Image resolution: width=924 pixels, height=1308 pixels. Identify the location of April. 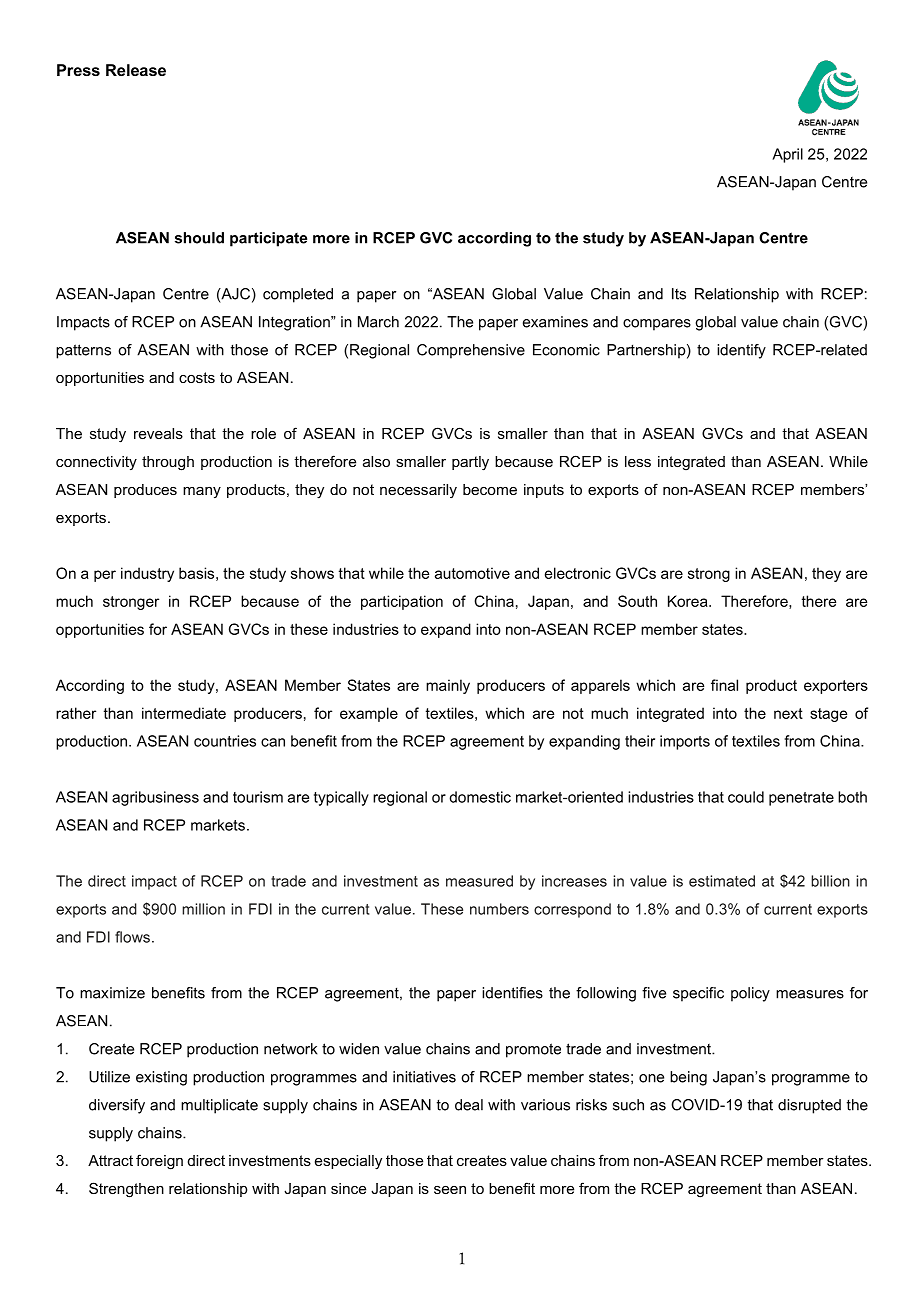
(787, 155).
